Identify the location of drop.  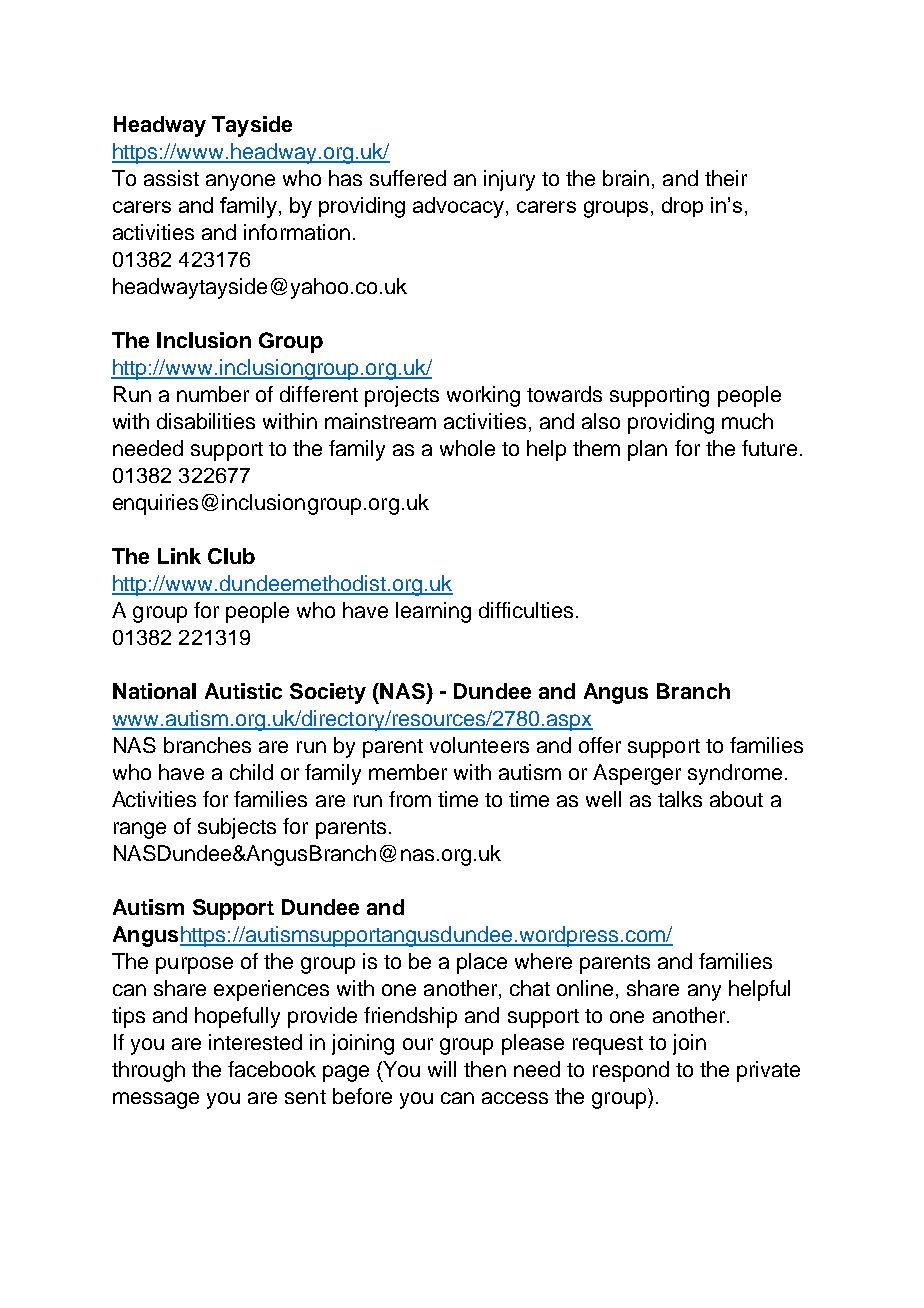
(682, 207).
